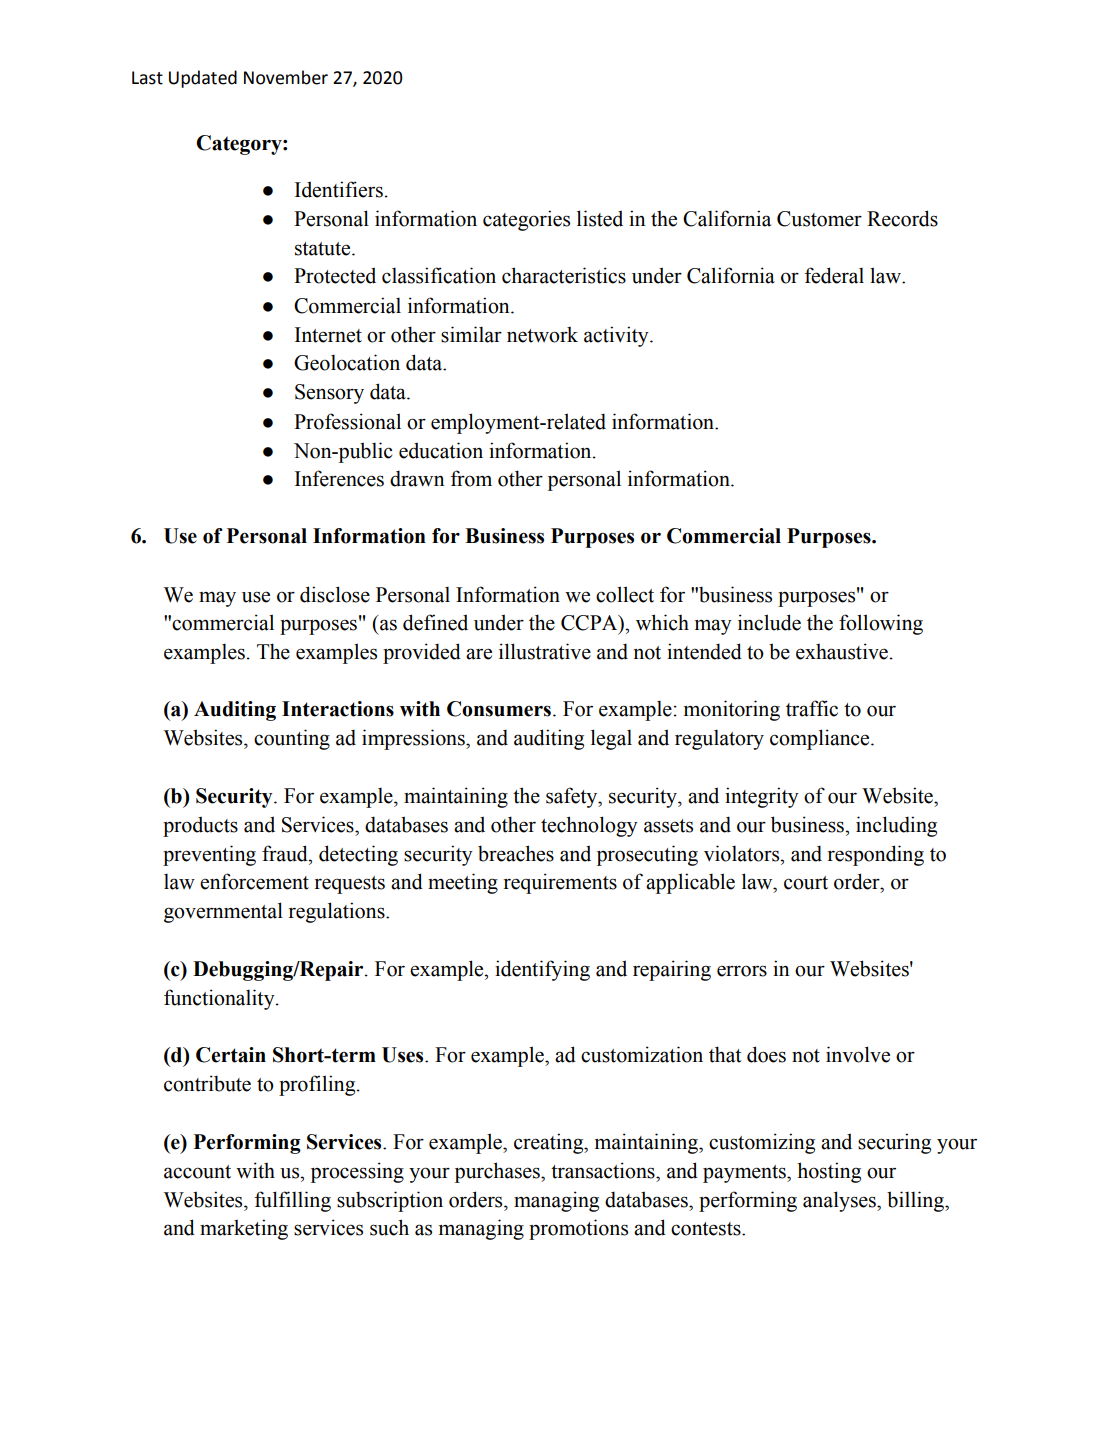  What do you see at coordinates (223, 912) in the document?
I see `governmental` at bounding box center [223, 912].
